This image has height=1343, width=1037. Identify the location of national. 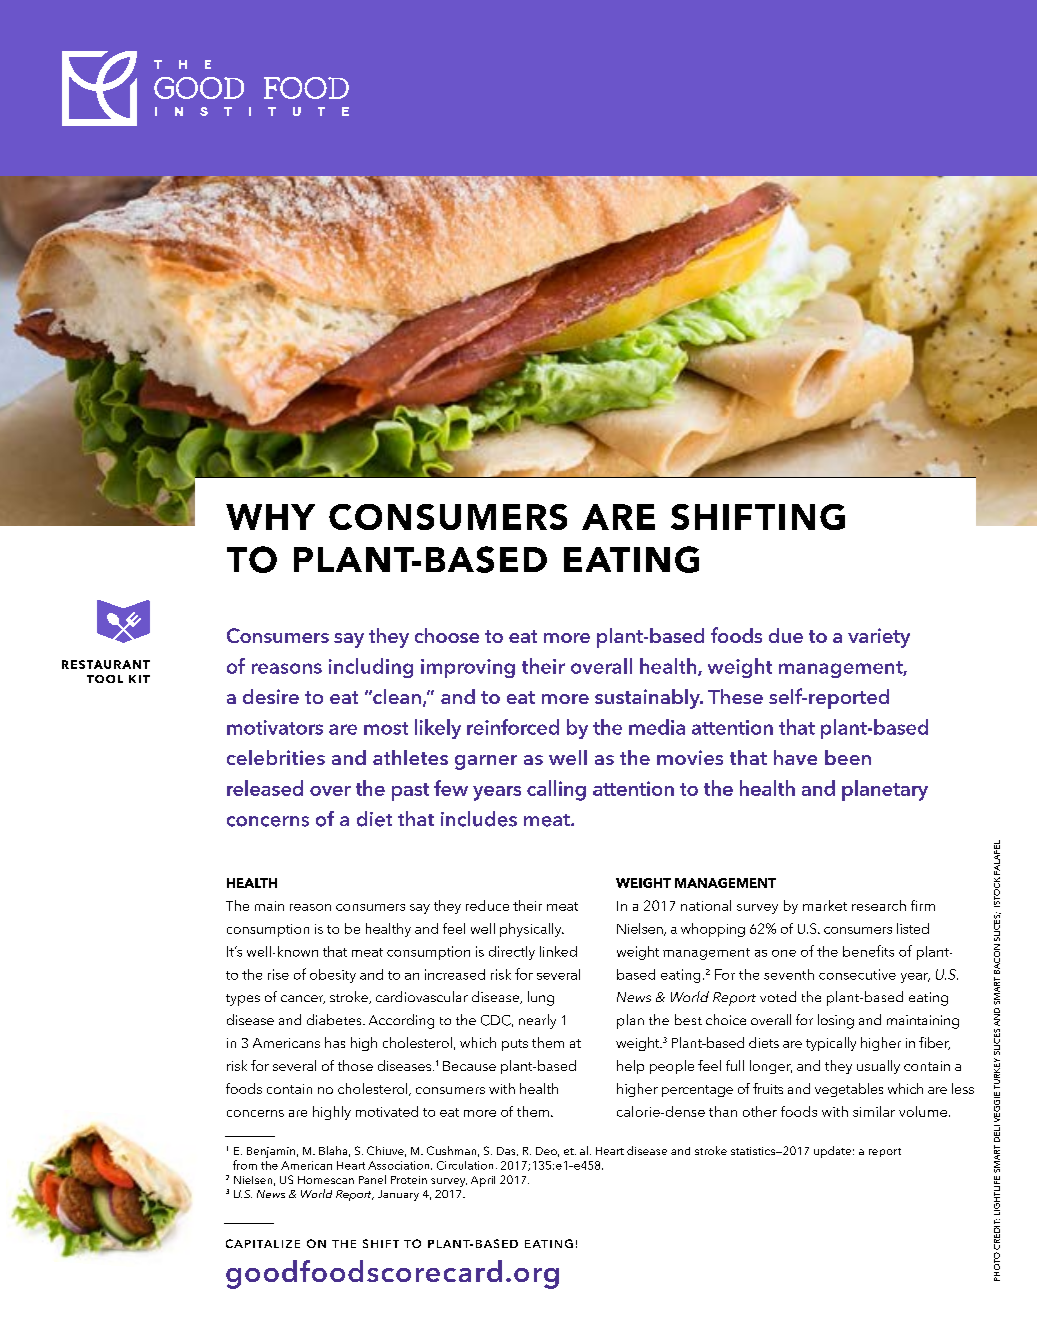
(706, 905).
